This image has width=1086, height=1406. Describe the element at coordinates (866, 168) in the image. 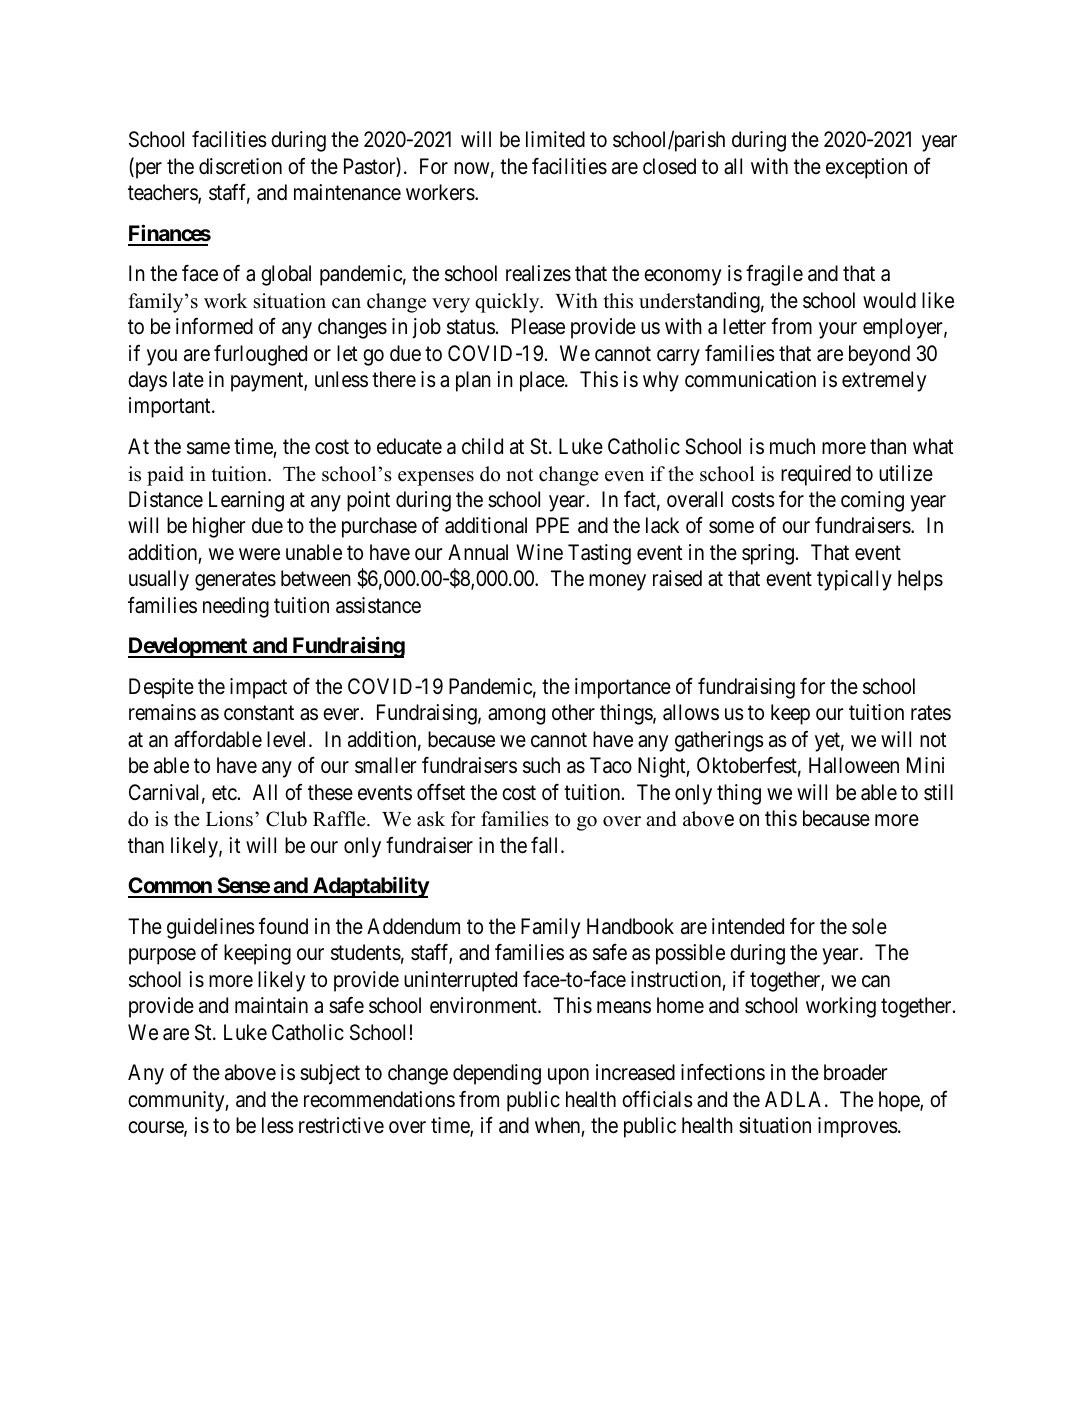

I see `exception` at that location.
